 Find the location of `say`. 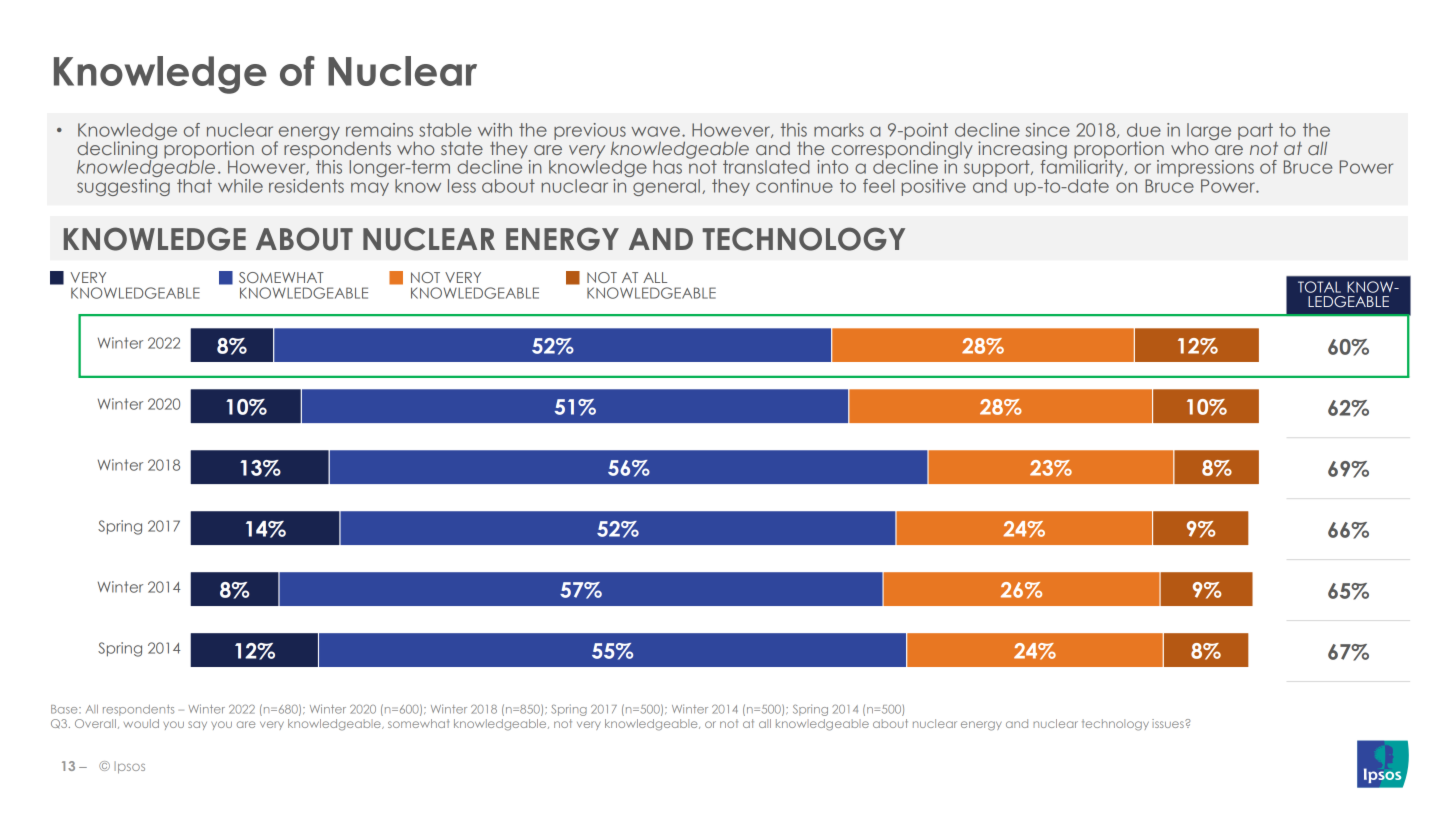

say is located at coordinates (197, 725).
